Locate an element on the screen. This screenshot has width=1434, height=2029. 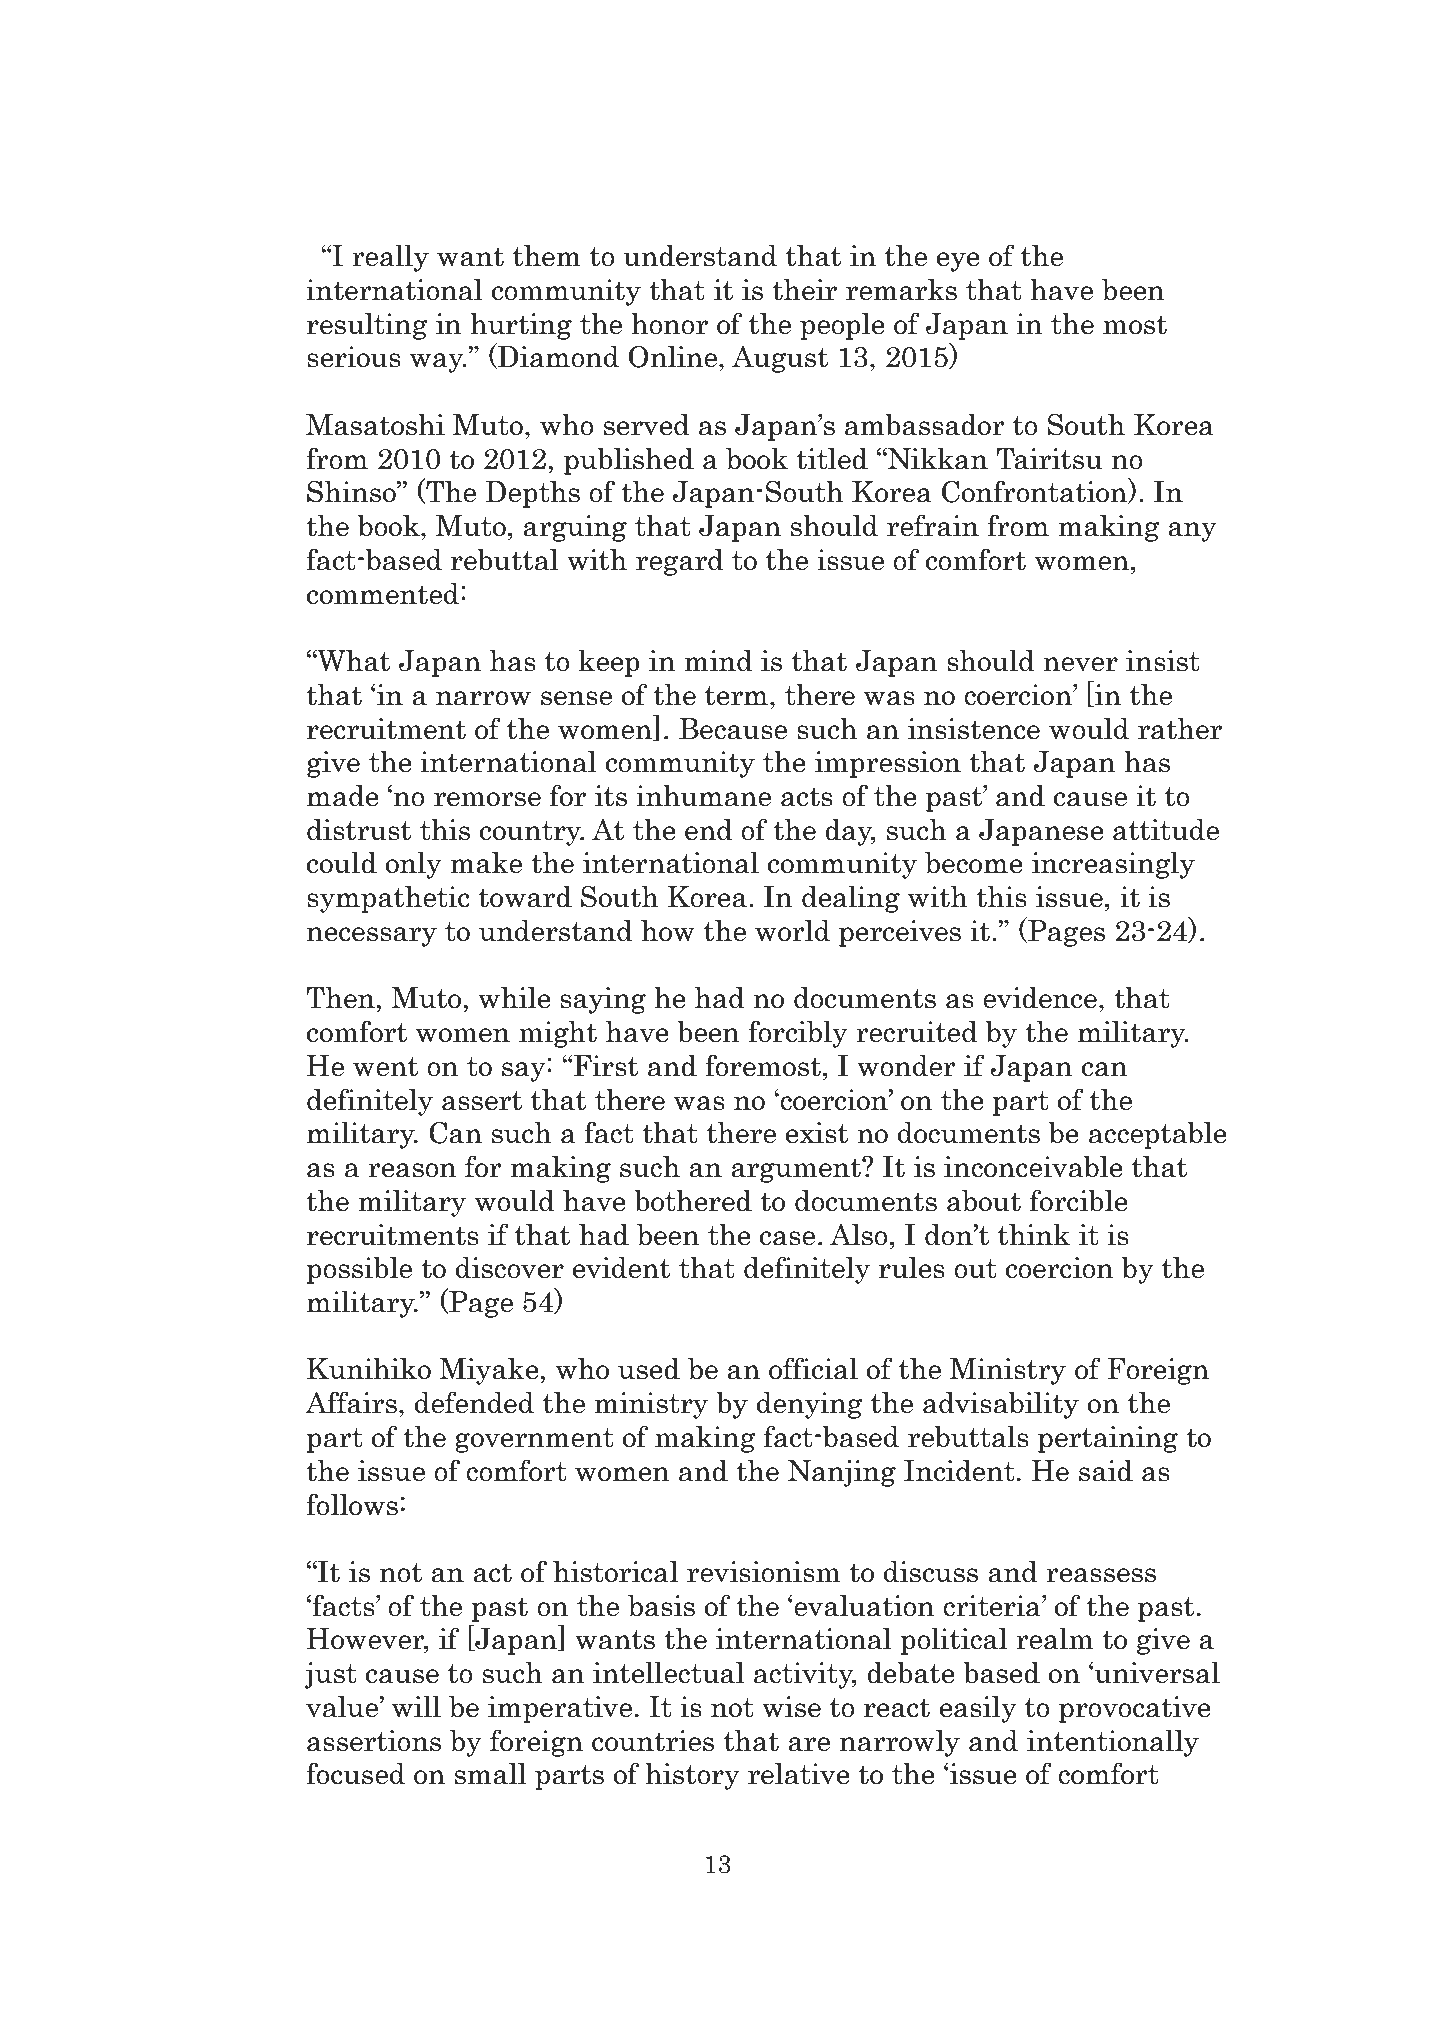
forcibly is located at coordinates (798, 1034).
